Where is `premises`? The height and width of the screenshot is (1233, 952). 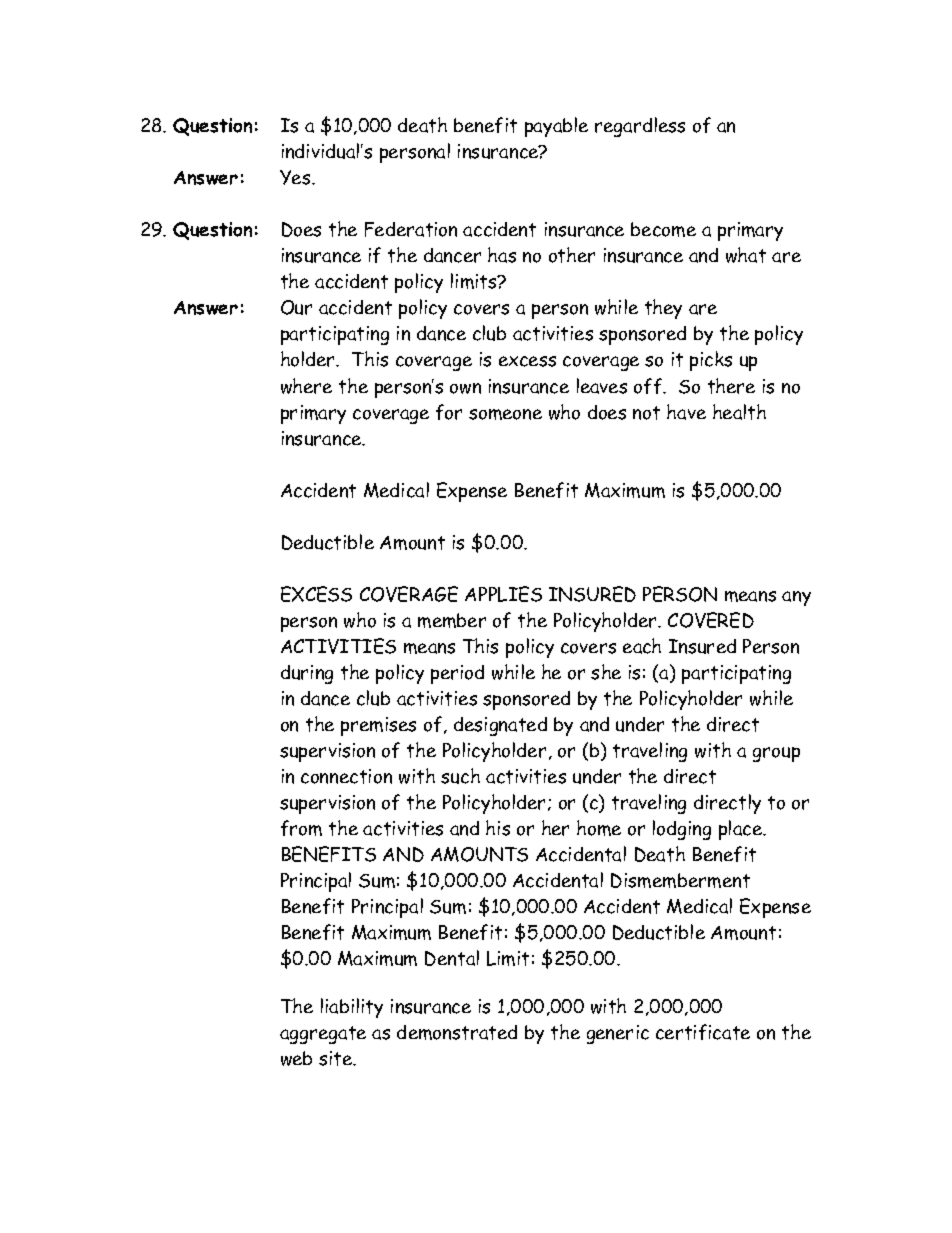
premises is located at coordinates (378, 726).
